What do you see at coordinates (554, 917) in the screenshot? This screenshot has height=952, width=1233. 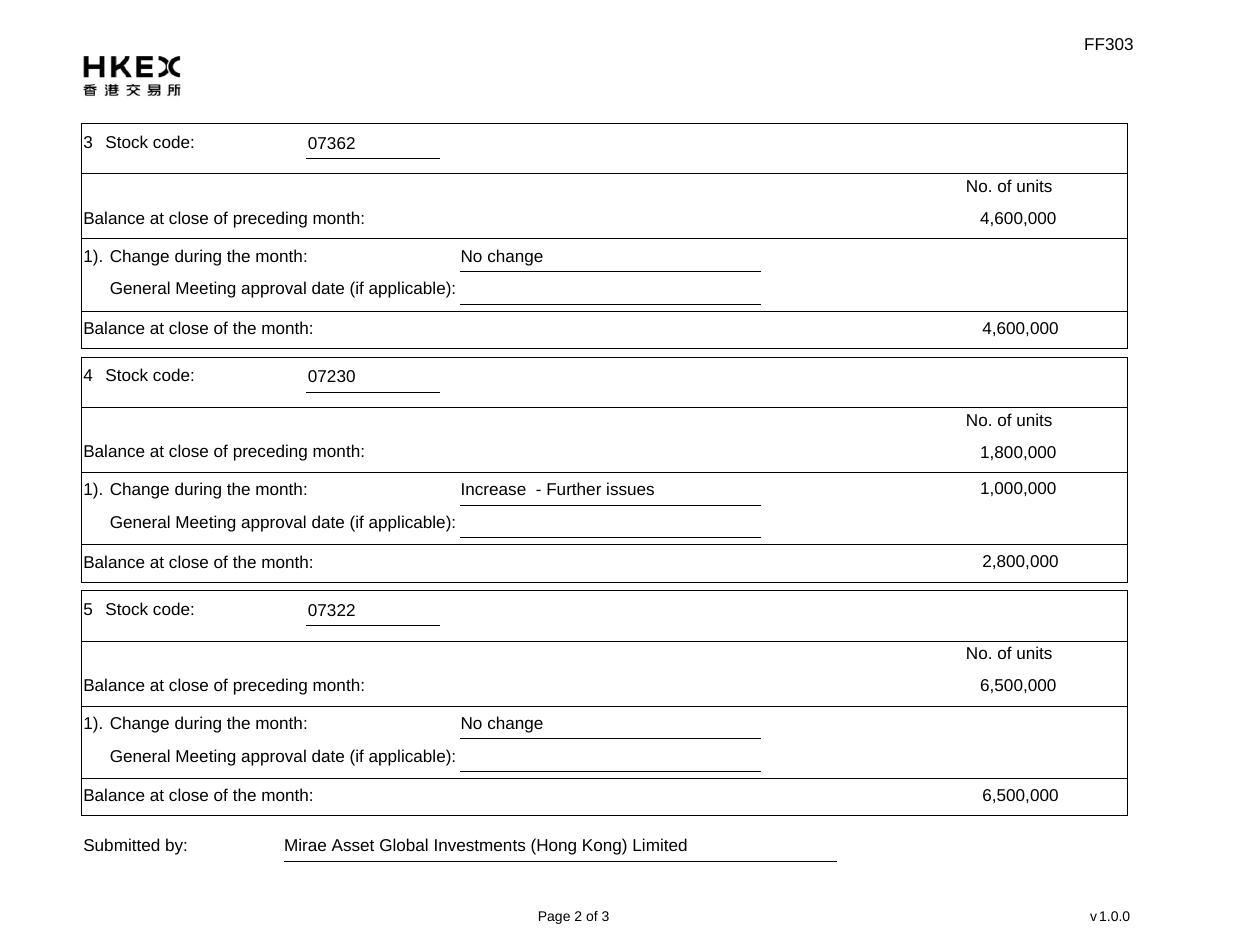 I see `Page` at bounding box center [554, 917].
